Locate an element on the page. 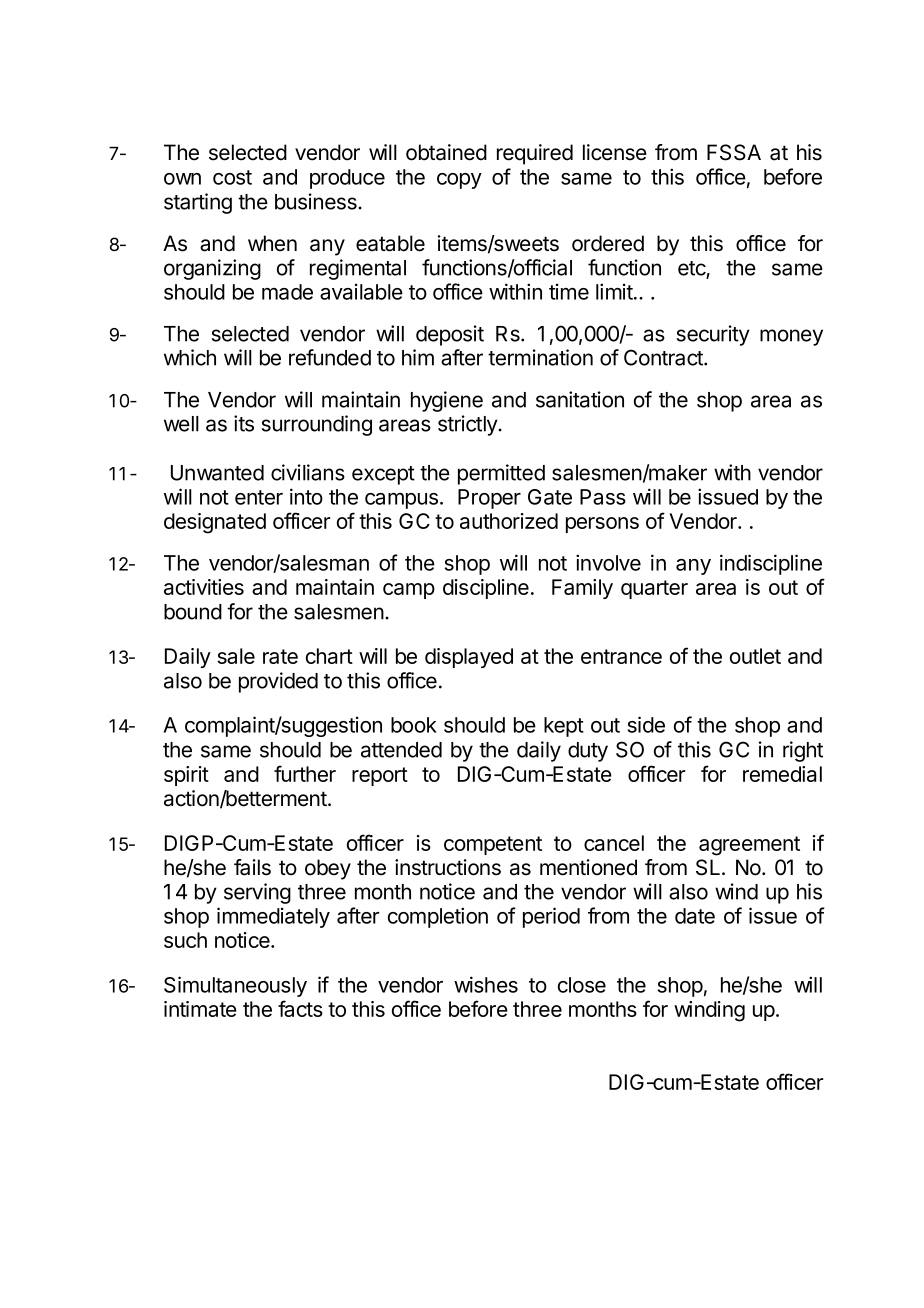 Image resolution: width=924 pixels, height=1308 pixels. quarter is located at coordinates (654, 589).
